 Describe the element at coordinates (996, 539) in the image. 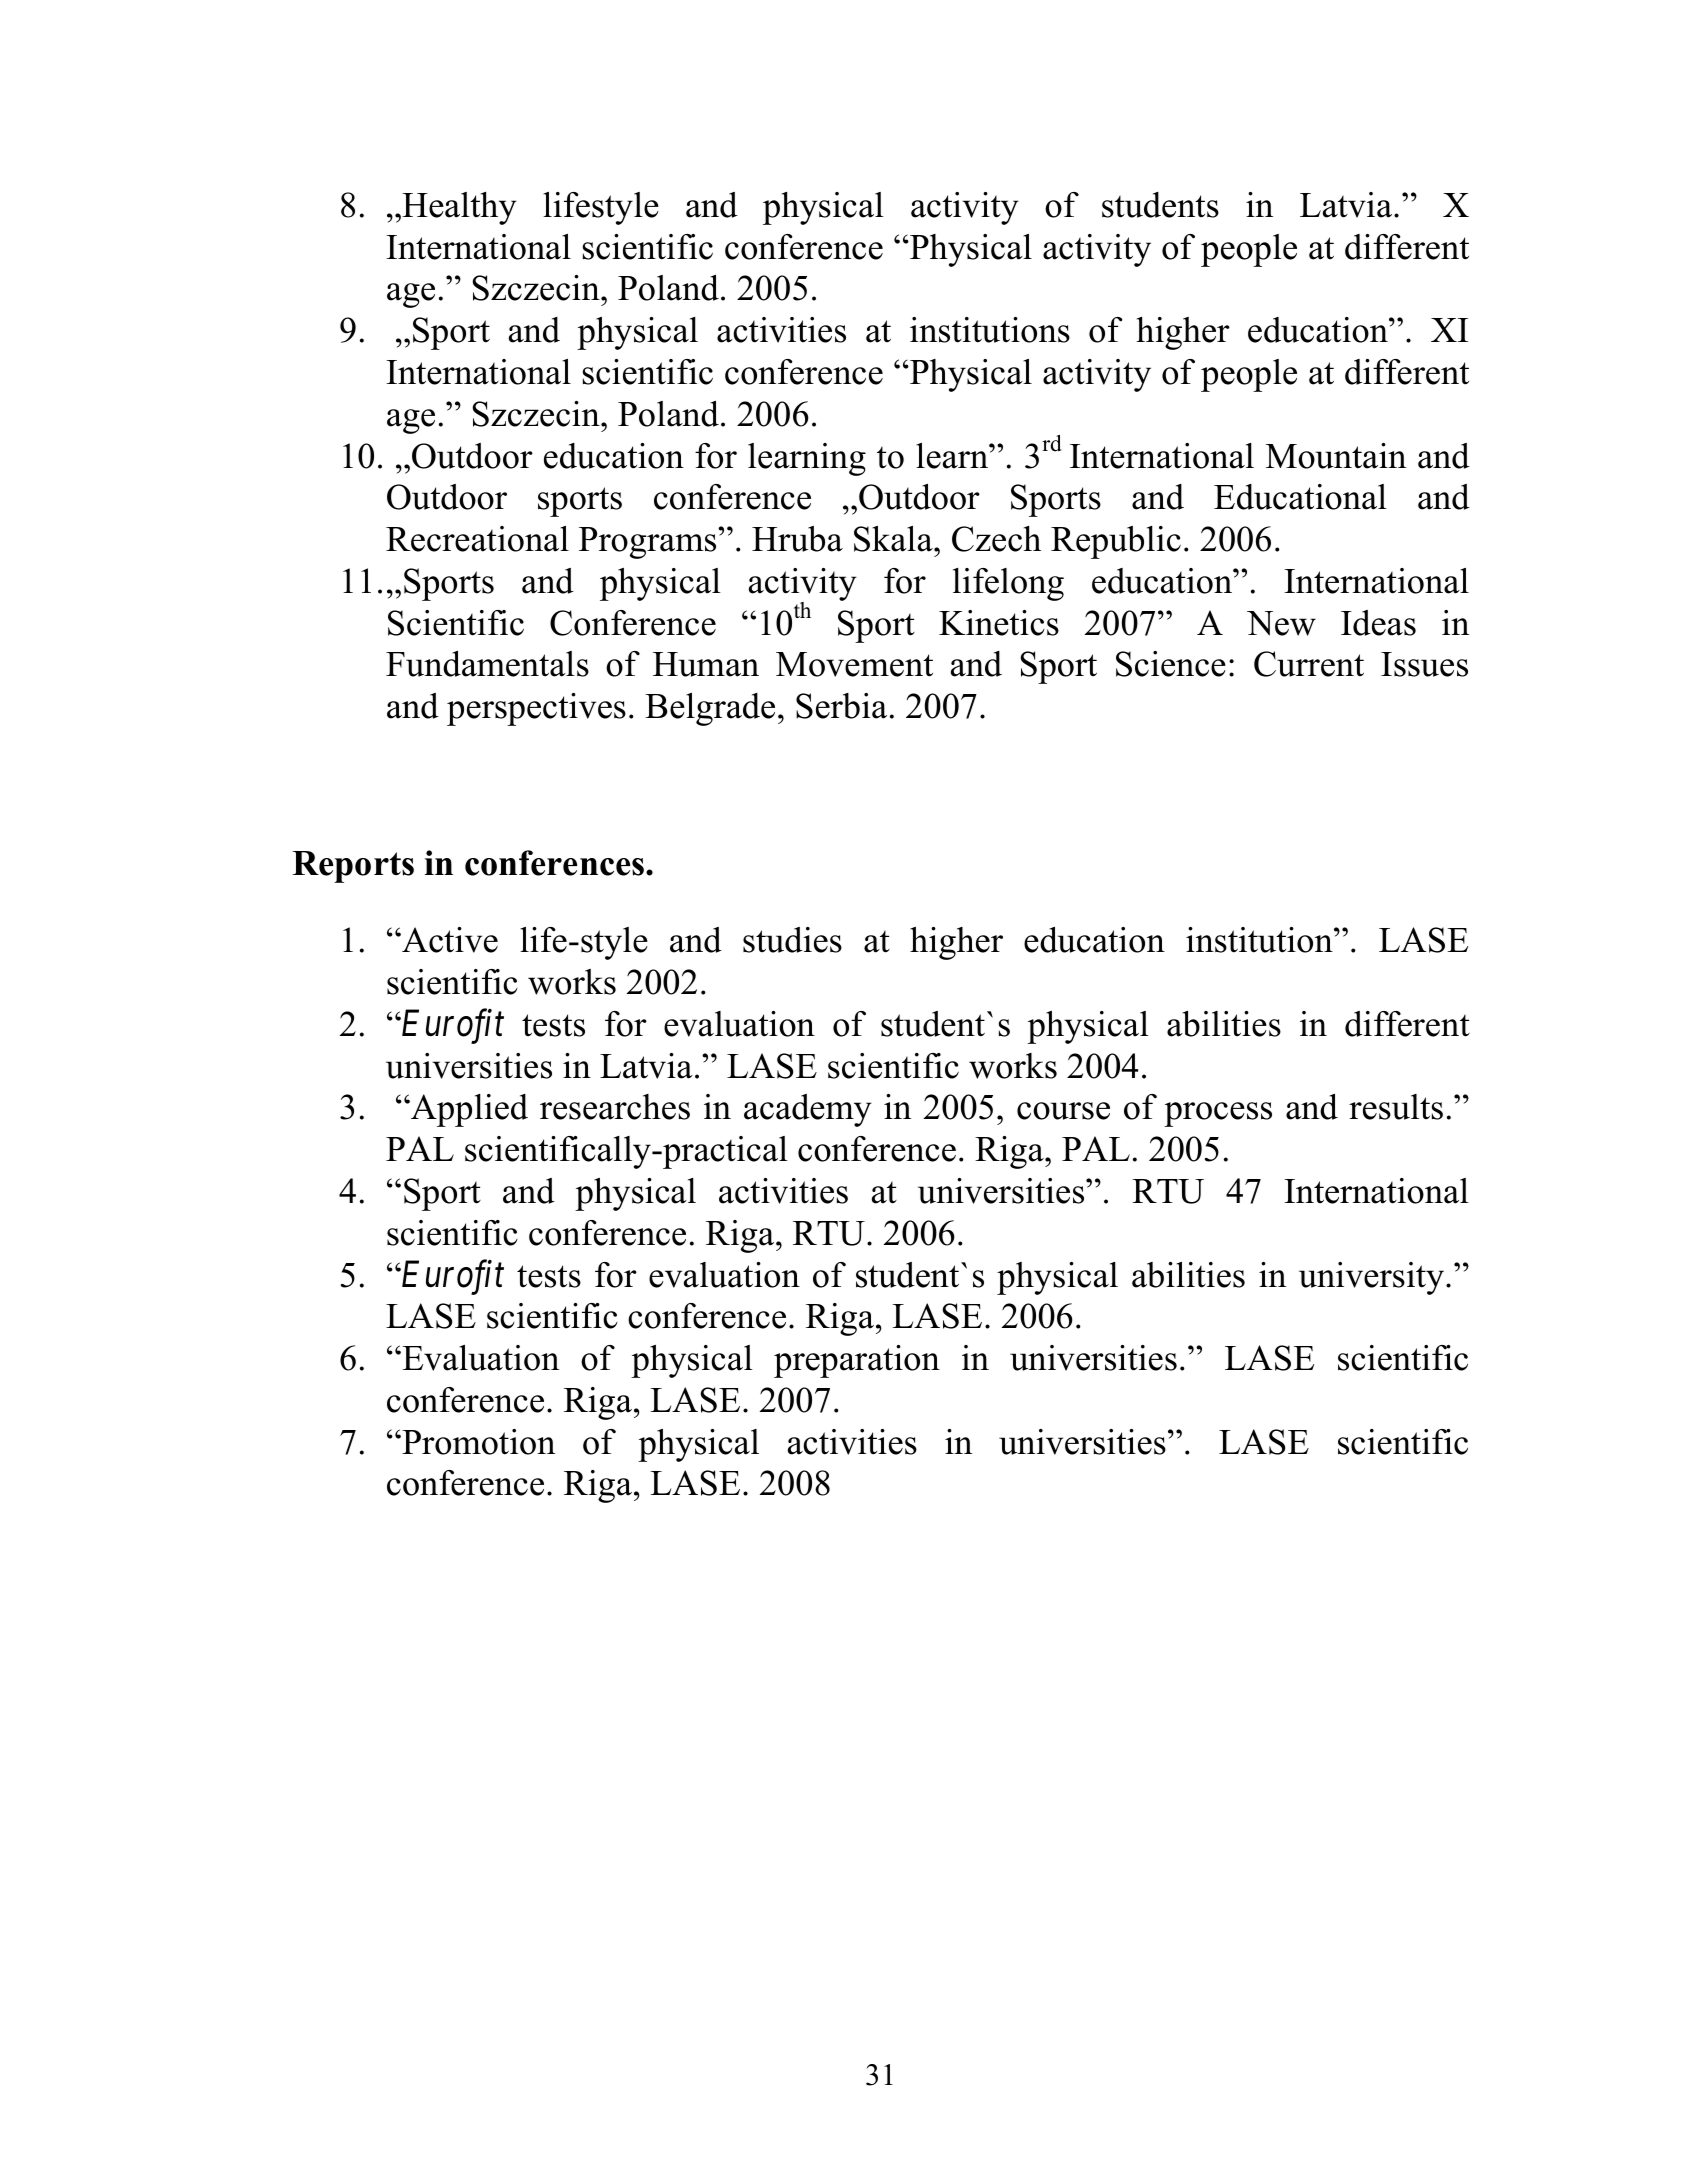

I see `Czech` at that location.
